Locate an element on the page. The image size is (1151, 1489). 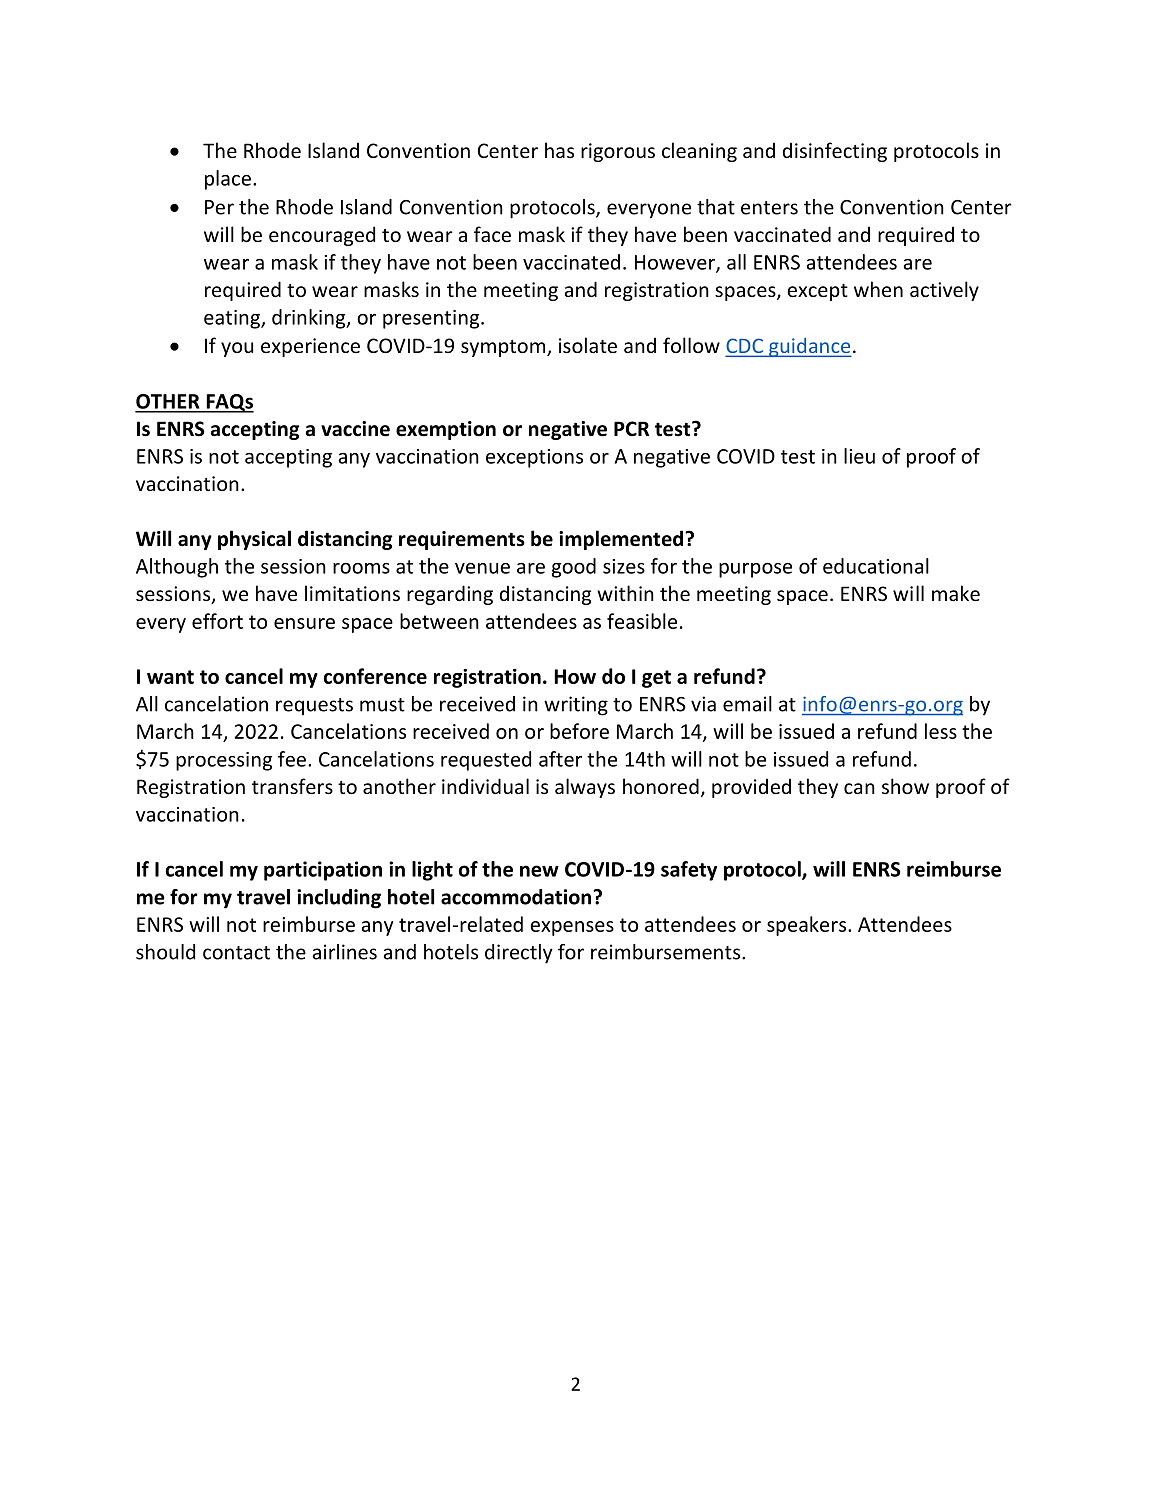
expenses is located at coordinates (572, 928).
